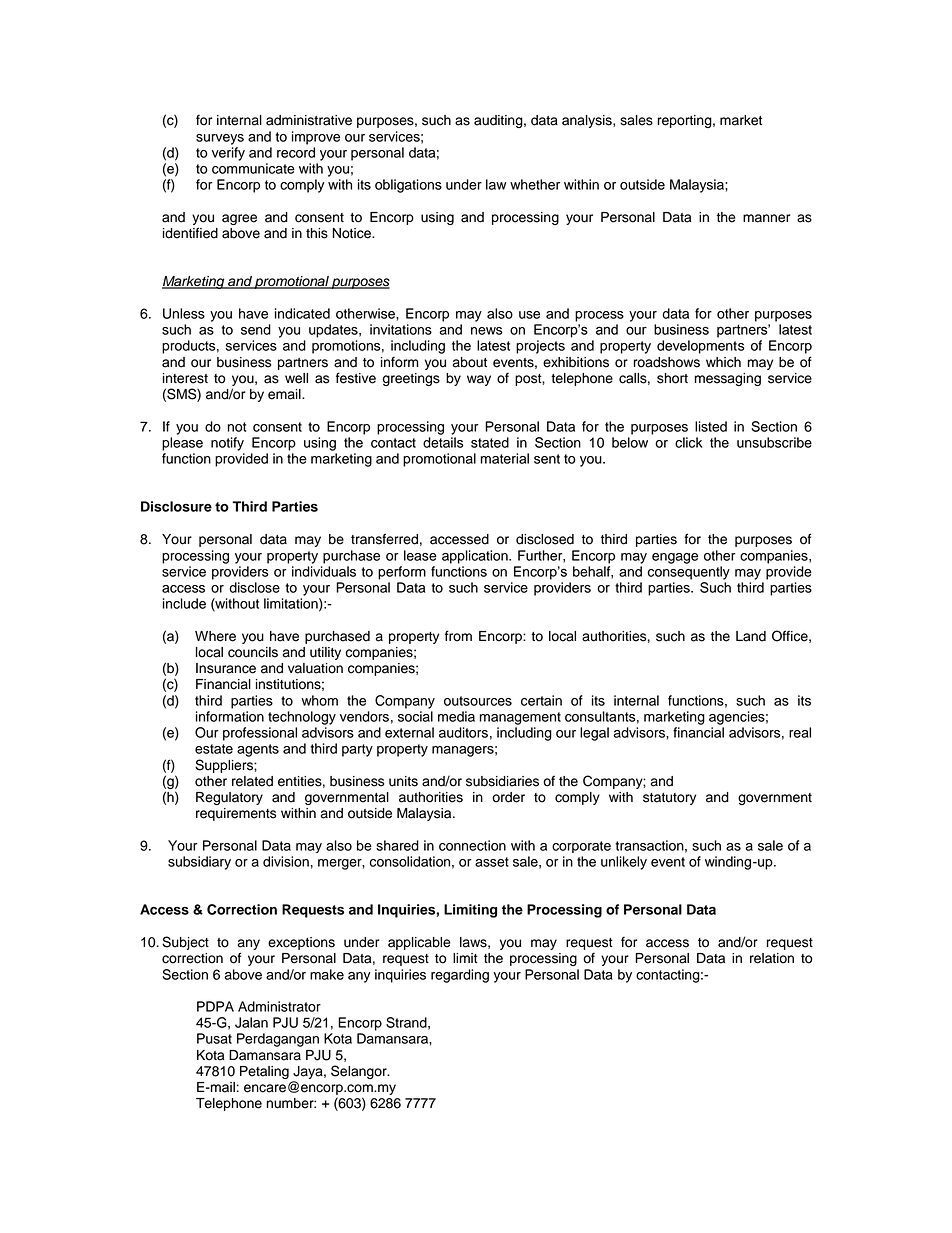 Image resolution: width=952 pixels, height=1233 pixels. Describe the element at coordinates (689, 573) in the page. I see `consequently` at that location.
